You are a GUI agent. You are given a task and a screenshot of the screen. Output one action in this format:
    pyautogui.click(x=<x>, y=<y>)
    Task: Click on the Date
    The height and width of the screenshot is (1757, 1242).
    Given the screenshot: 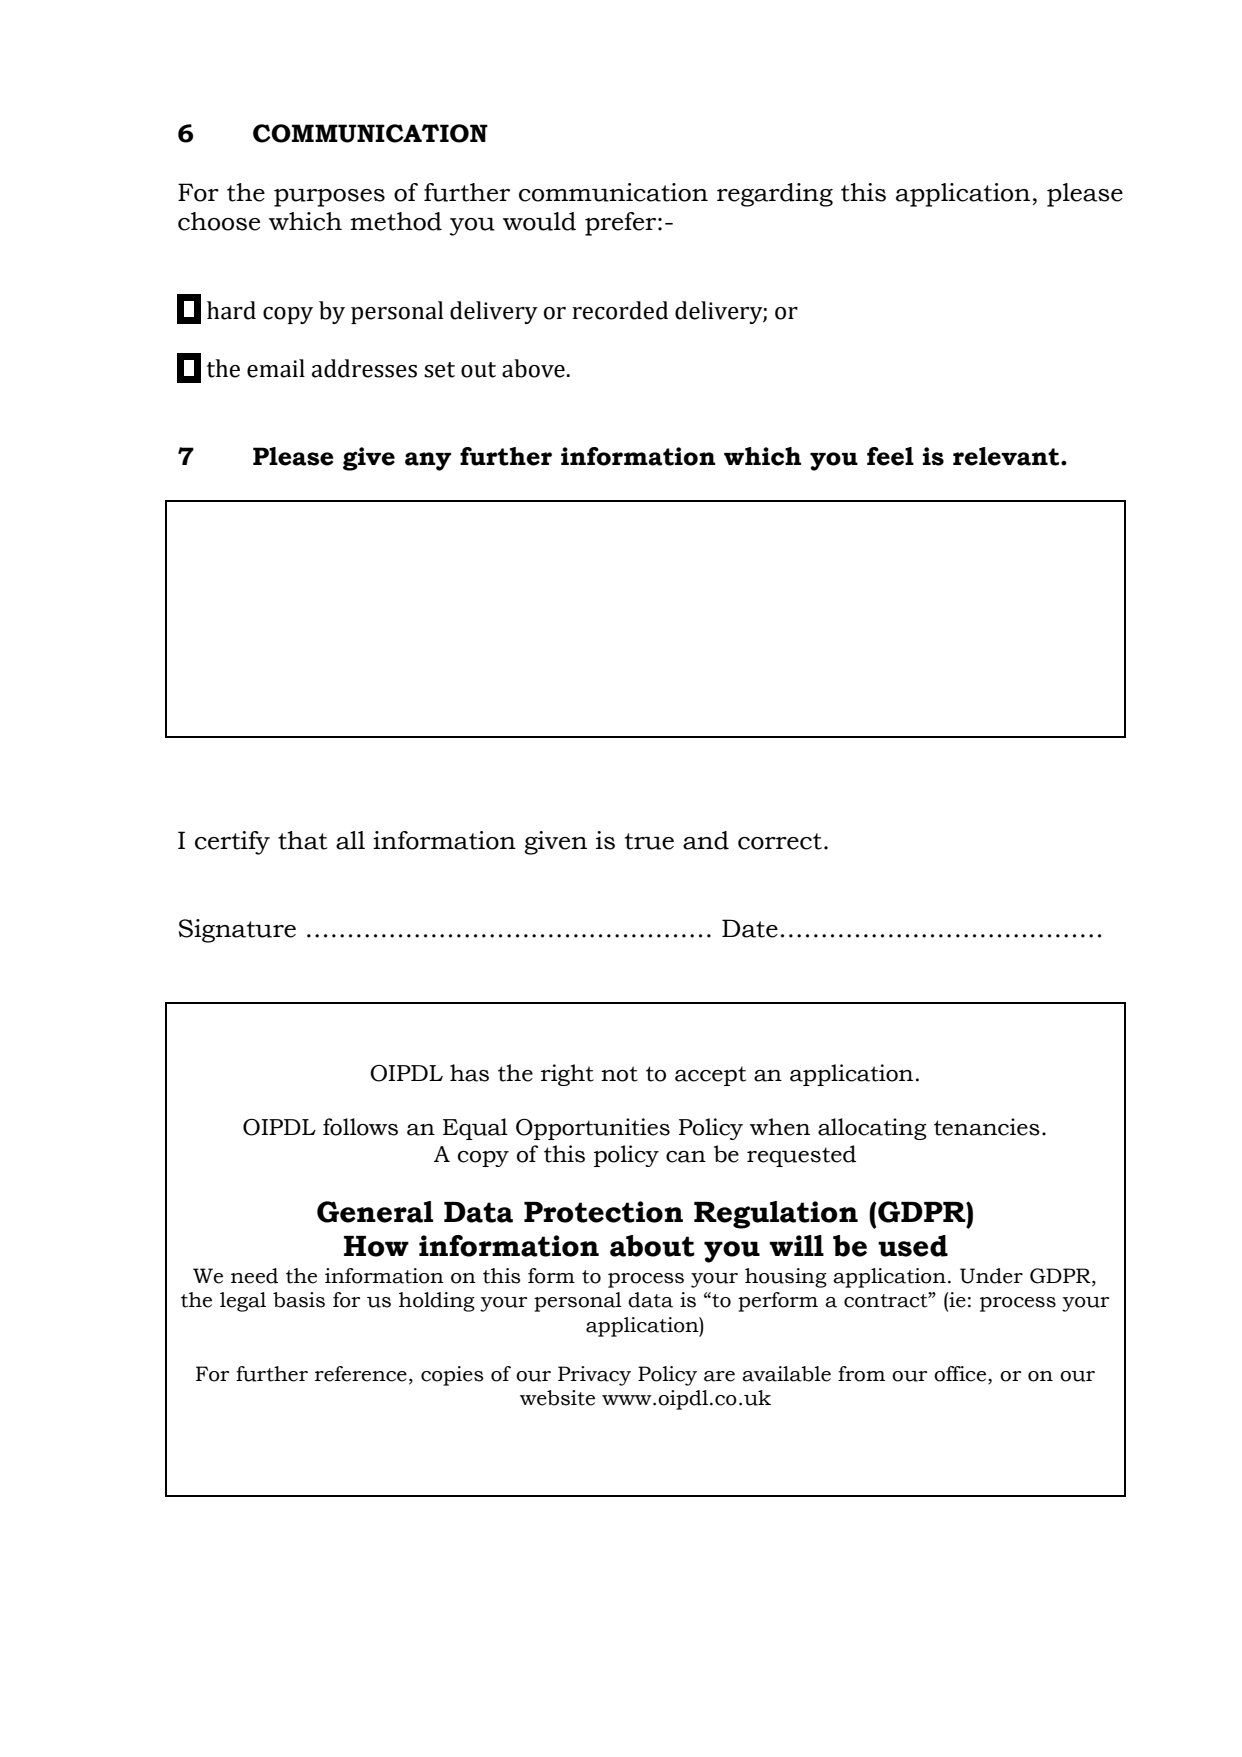 What is the action you would take?
    pyautogui.click(x=750, y=928)
